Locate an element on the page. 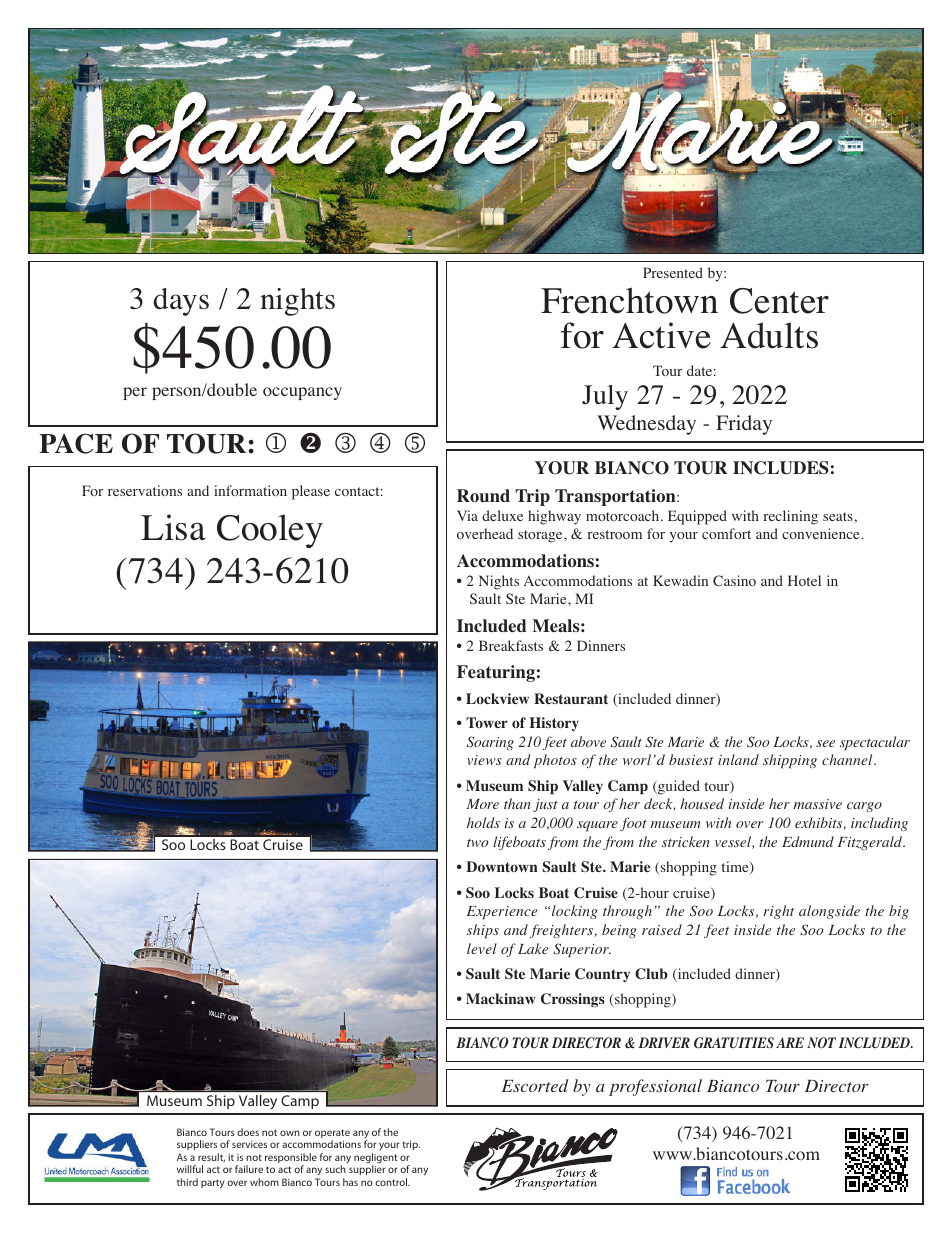  Lisa is located at coordinates (173, 527).
